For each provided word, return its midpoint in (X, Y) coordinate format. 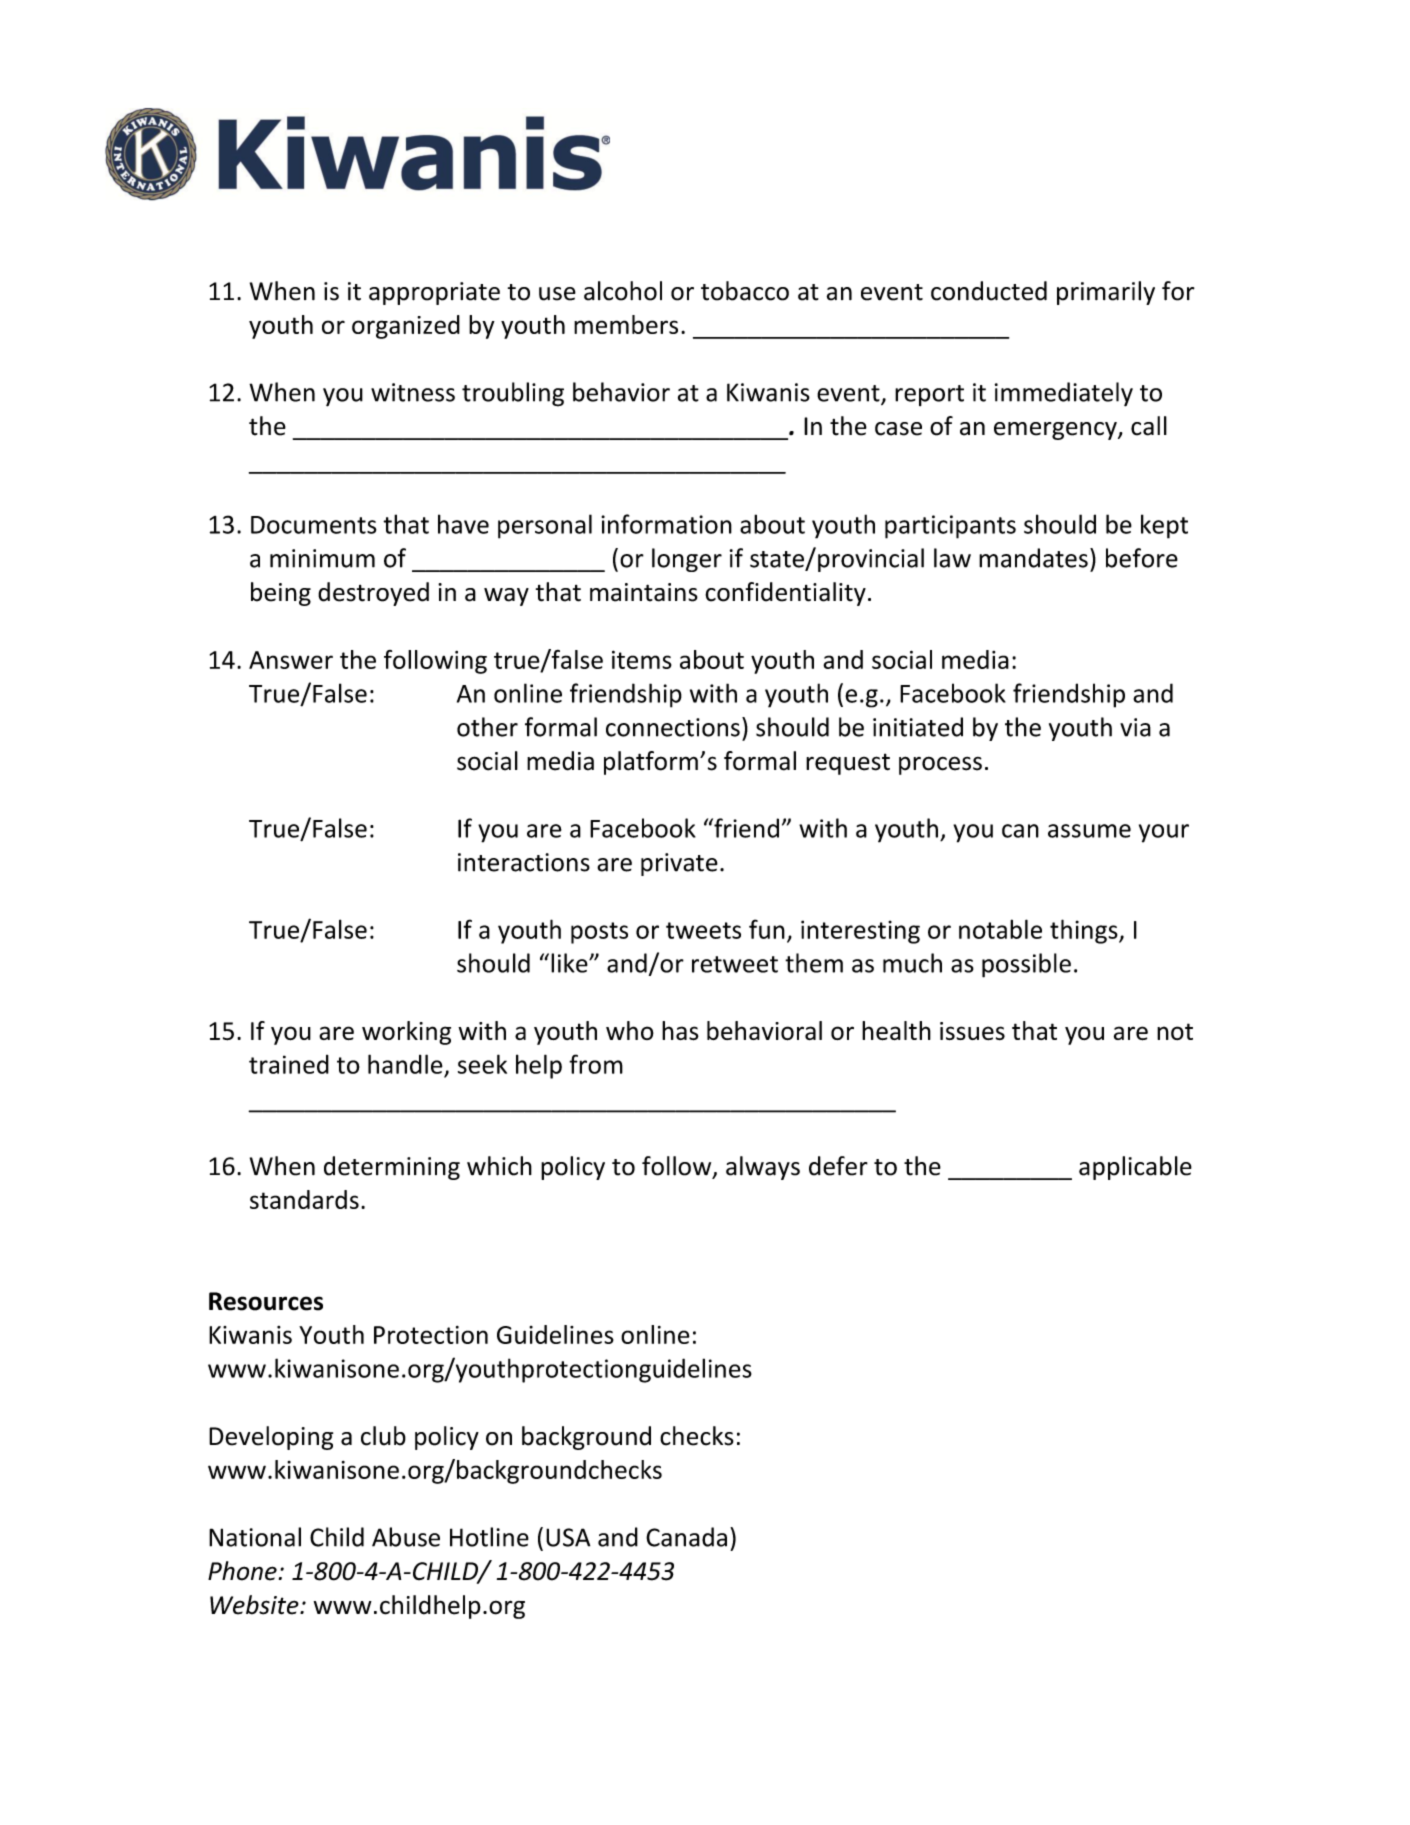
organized (406, 327)
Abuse (406, 1537)
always (763, 1168)
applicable (1135, 1168)
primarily (1106, 293)
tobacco (745, 291)
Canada (686, 1537)
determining (392, 1168)
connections (673, 727)
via (1135, 727)
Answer (291, 660)
